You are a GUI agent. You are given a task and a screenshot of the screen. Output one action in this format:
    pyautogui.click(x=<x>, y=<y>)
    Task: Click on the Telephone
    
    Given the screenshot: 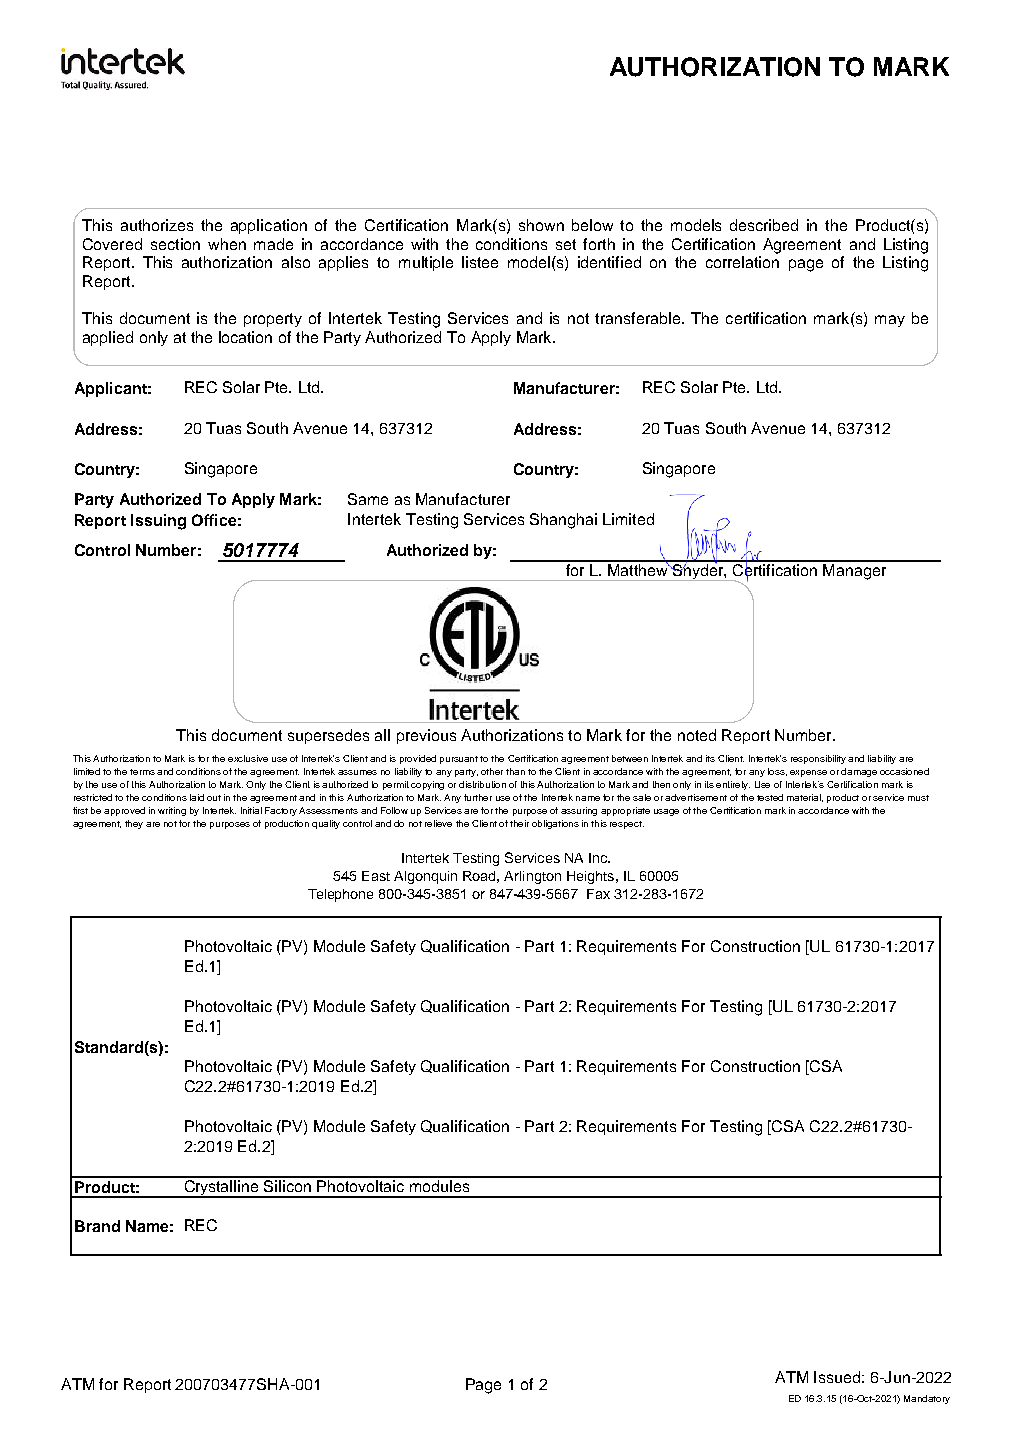 What is the action you would take?
    pyautogui.click(x=340, y=895)
